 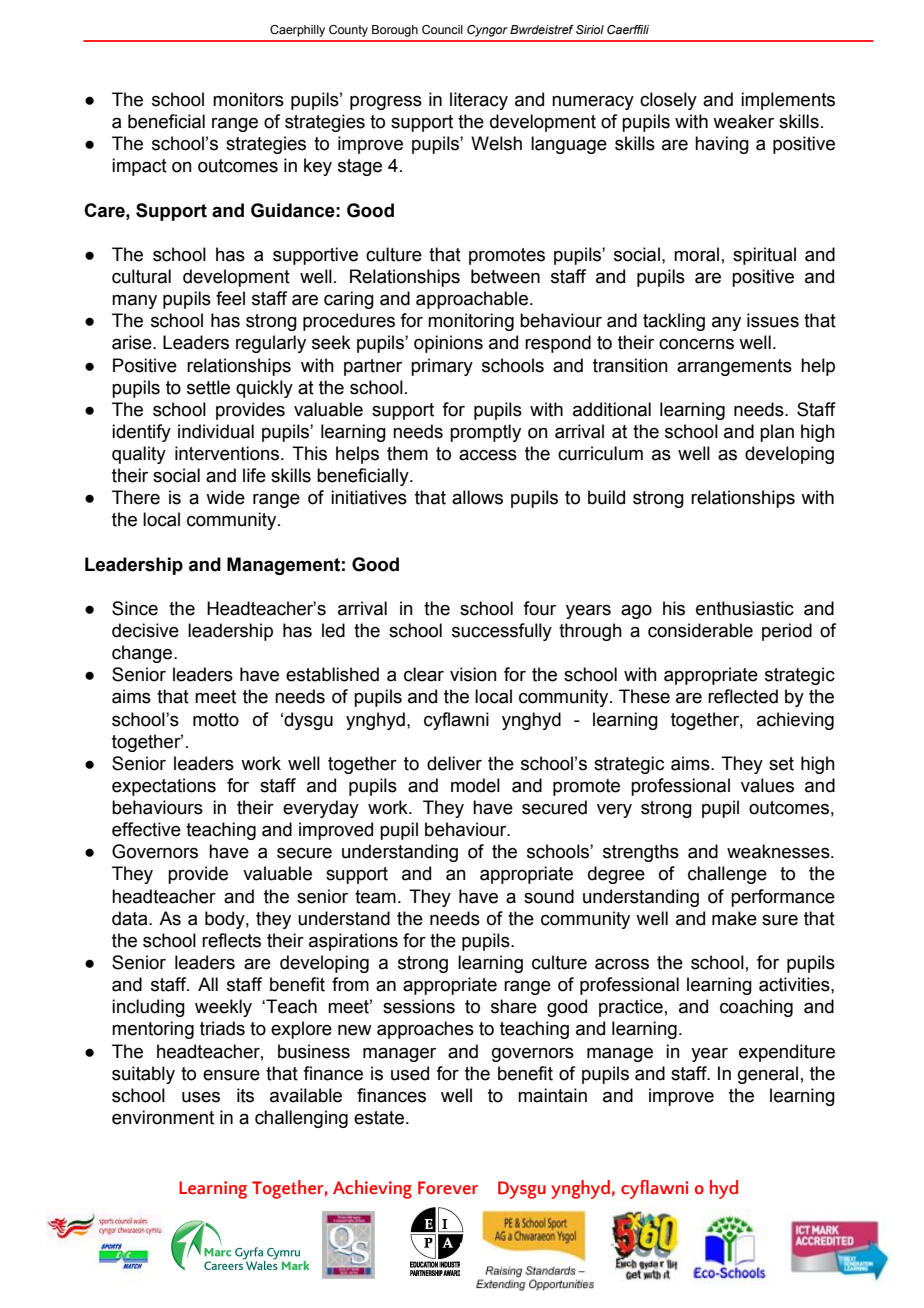 I want to click on environment, so click(x=163, y=1117).
